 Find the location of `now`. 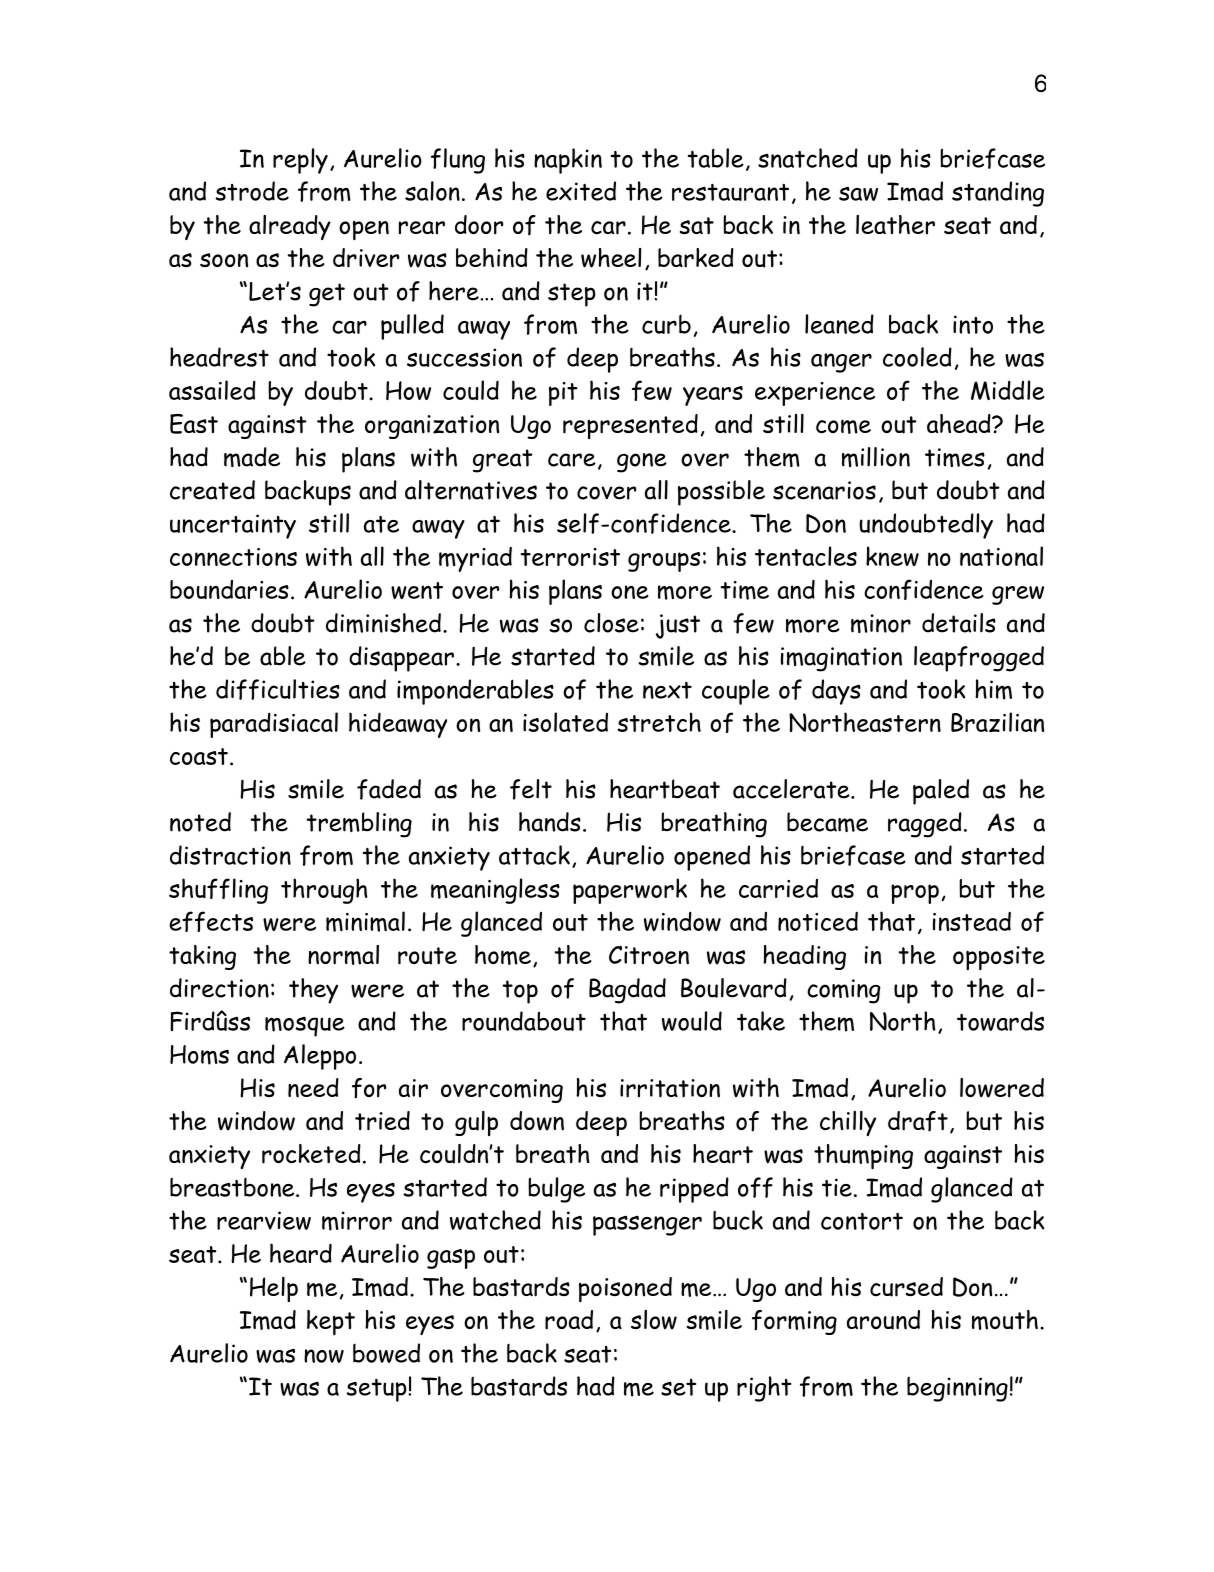

now is located at coordinates (324, 1356).
